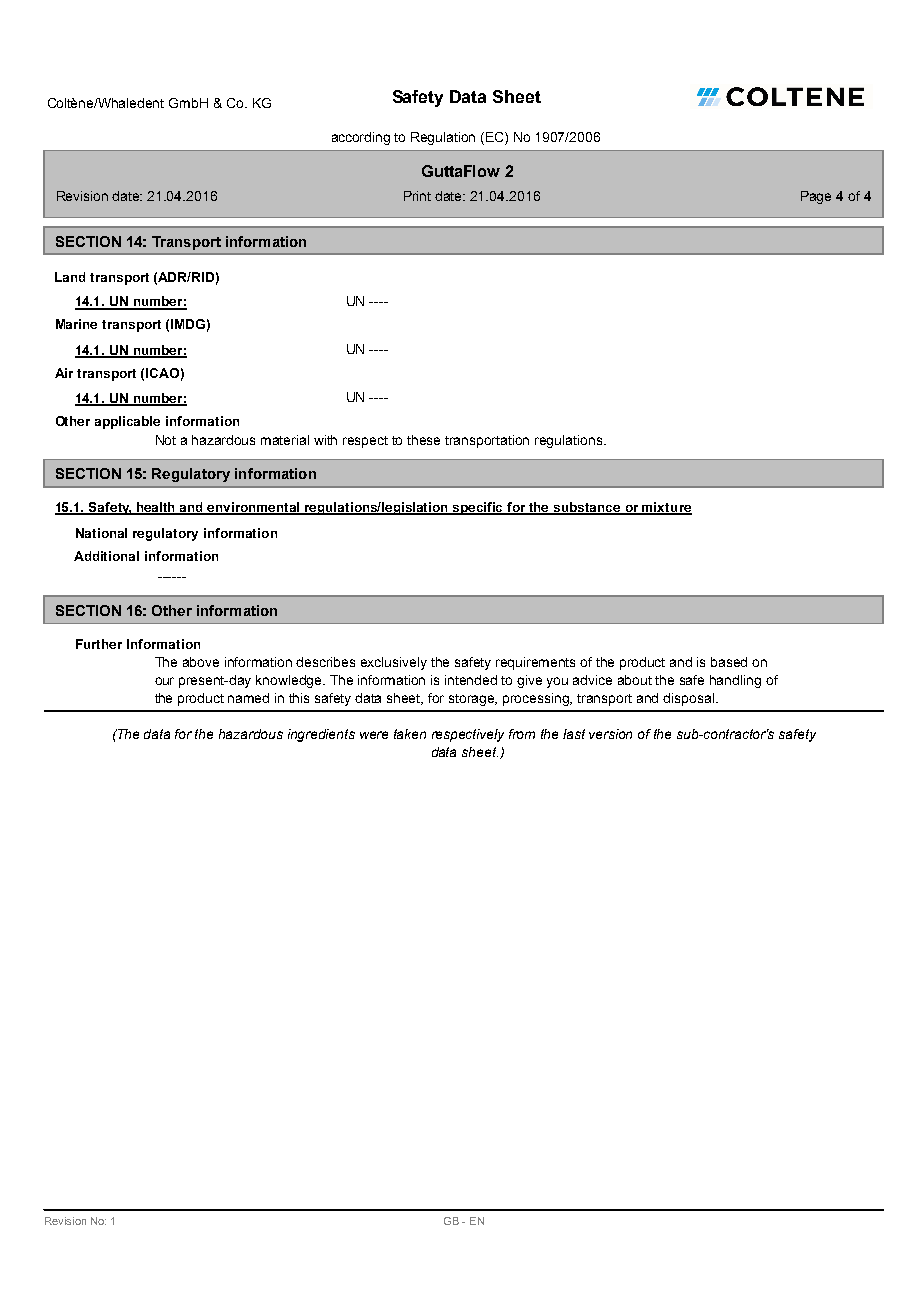 The width and height of the image is (924, 1310). I want to click on our, so click(164, 681).
